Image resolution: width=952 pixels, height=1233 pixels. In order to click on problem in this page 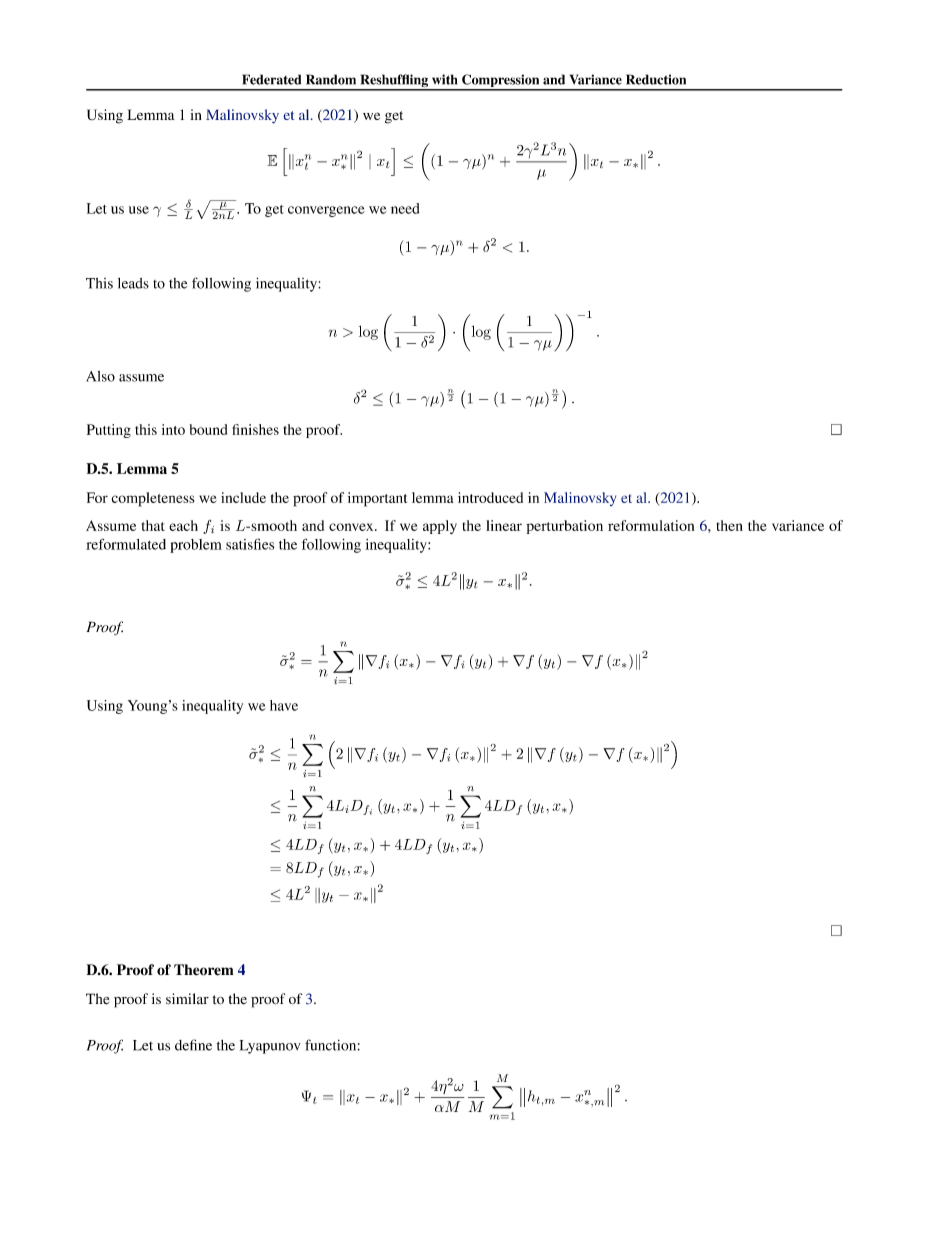, I will do `click(196, 546)`.
